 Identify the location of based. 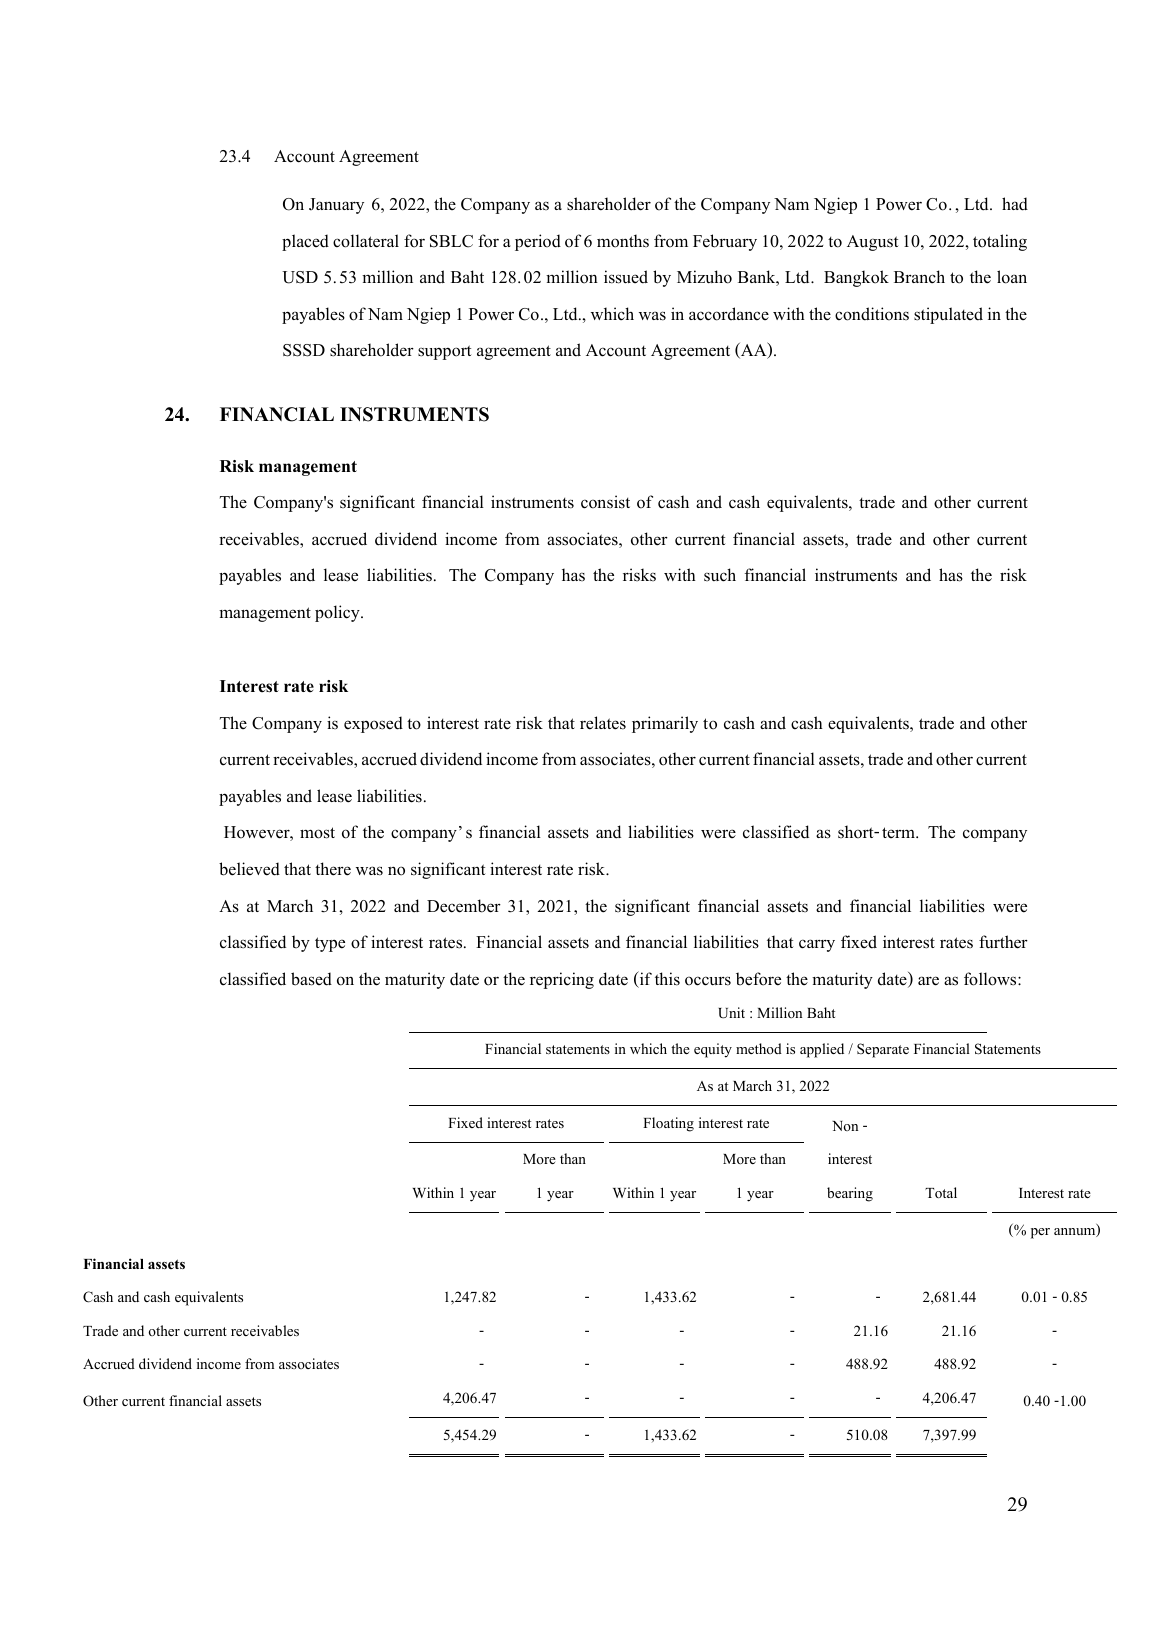
(311, 979).
